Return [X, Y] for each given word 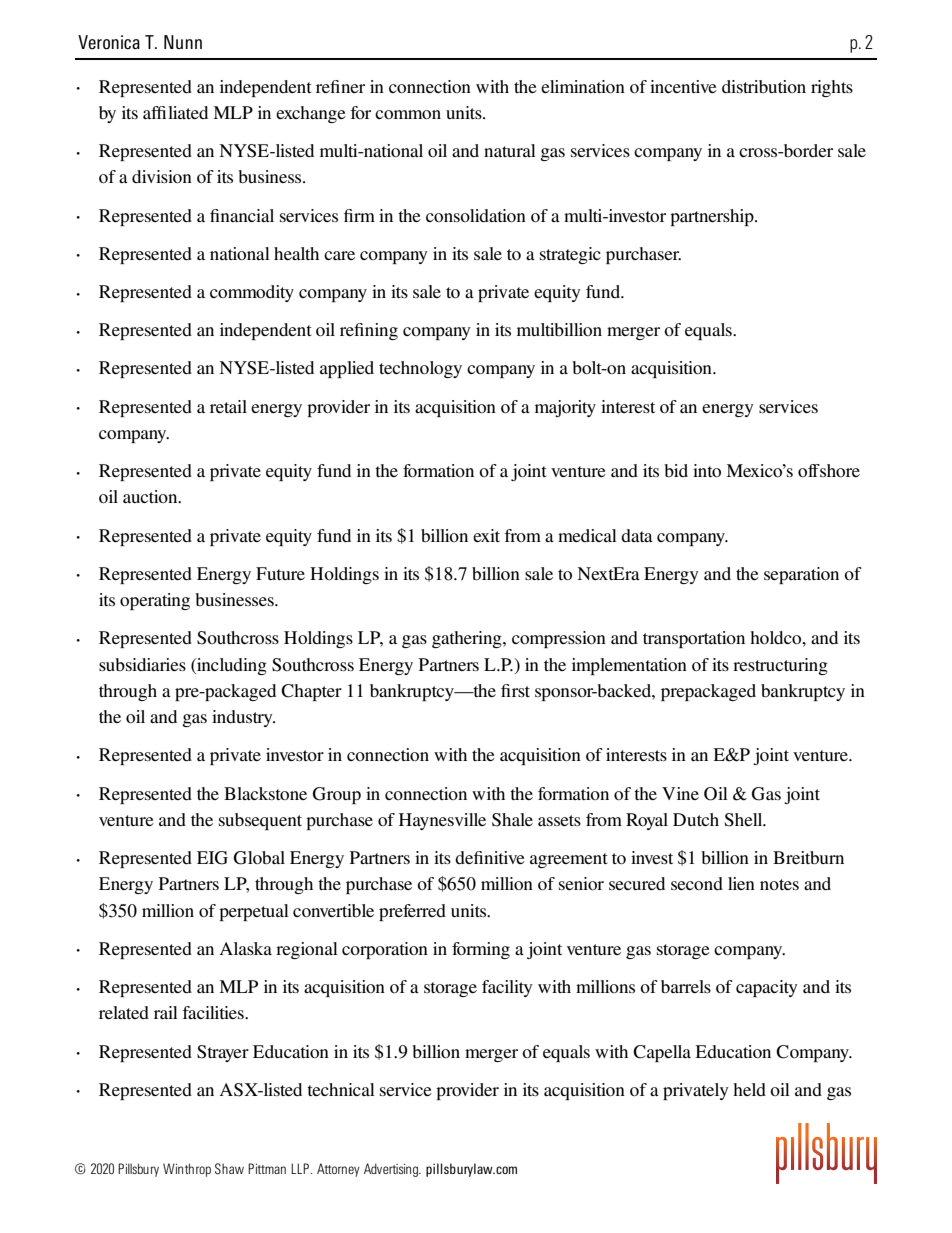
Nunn [183, 42]
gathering [468, 639]
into [707, 470]
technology [420, 369]
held [749, 1089]
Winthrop [187, 1170]
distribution [764, 86]
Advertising [392, 1170]
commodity [252, 293]
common [408, 114]
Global [259, 858]
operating [155, 601]
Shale [512, 820]
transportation [694, 639]
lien [741, 883]
